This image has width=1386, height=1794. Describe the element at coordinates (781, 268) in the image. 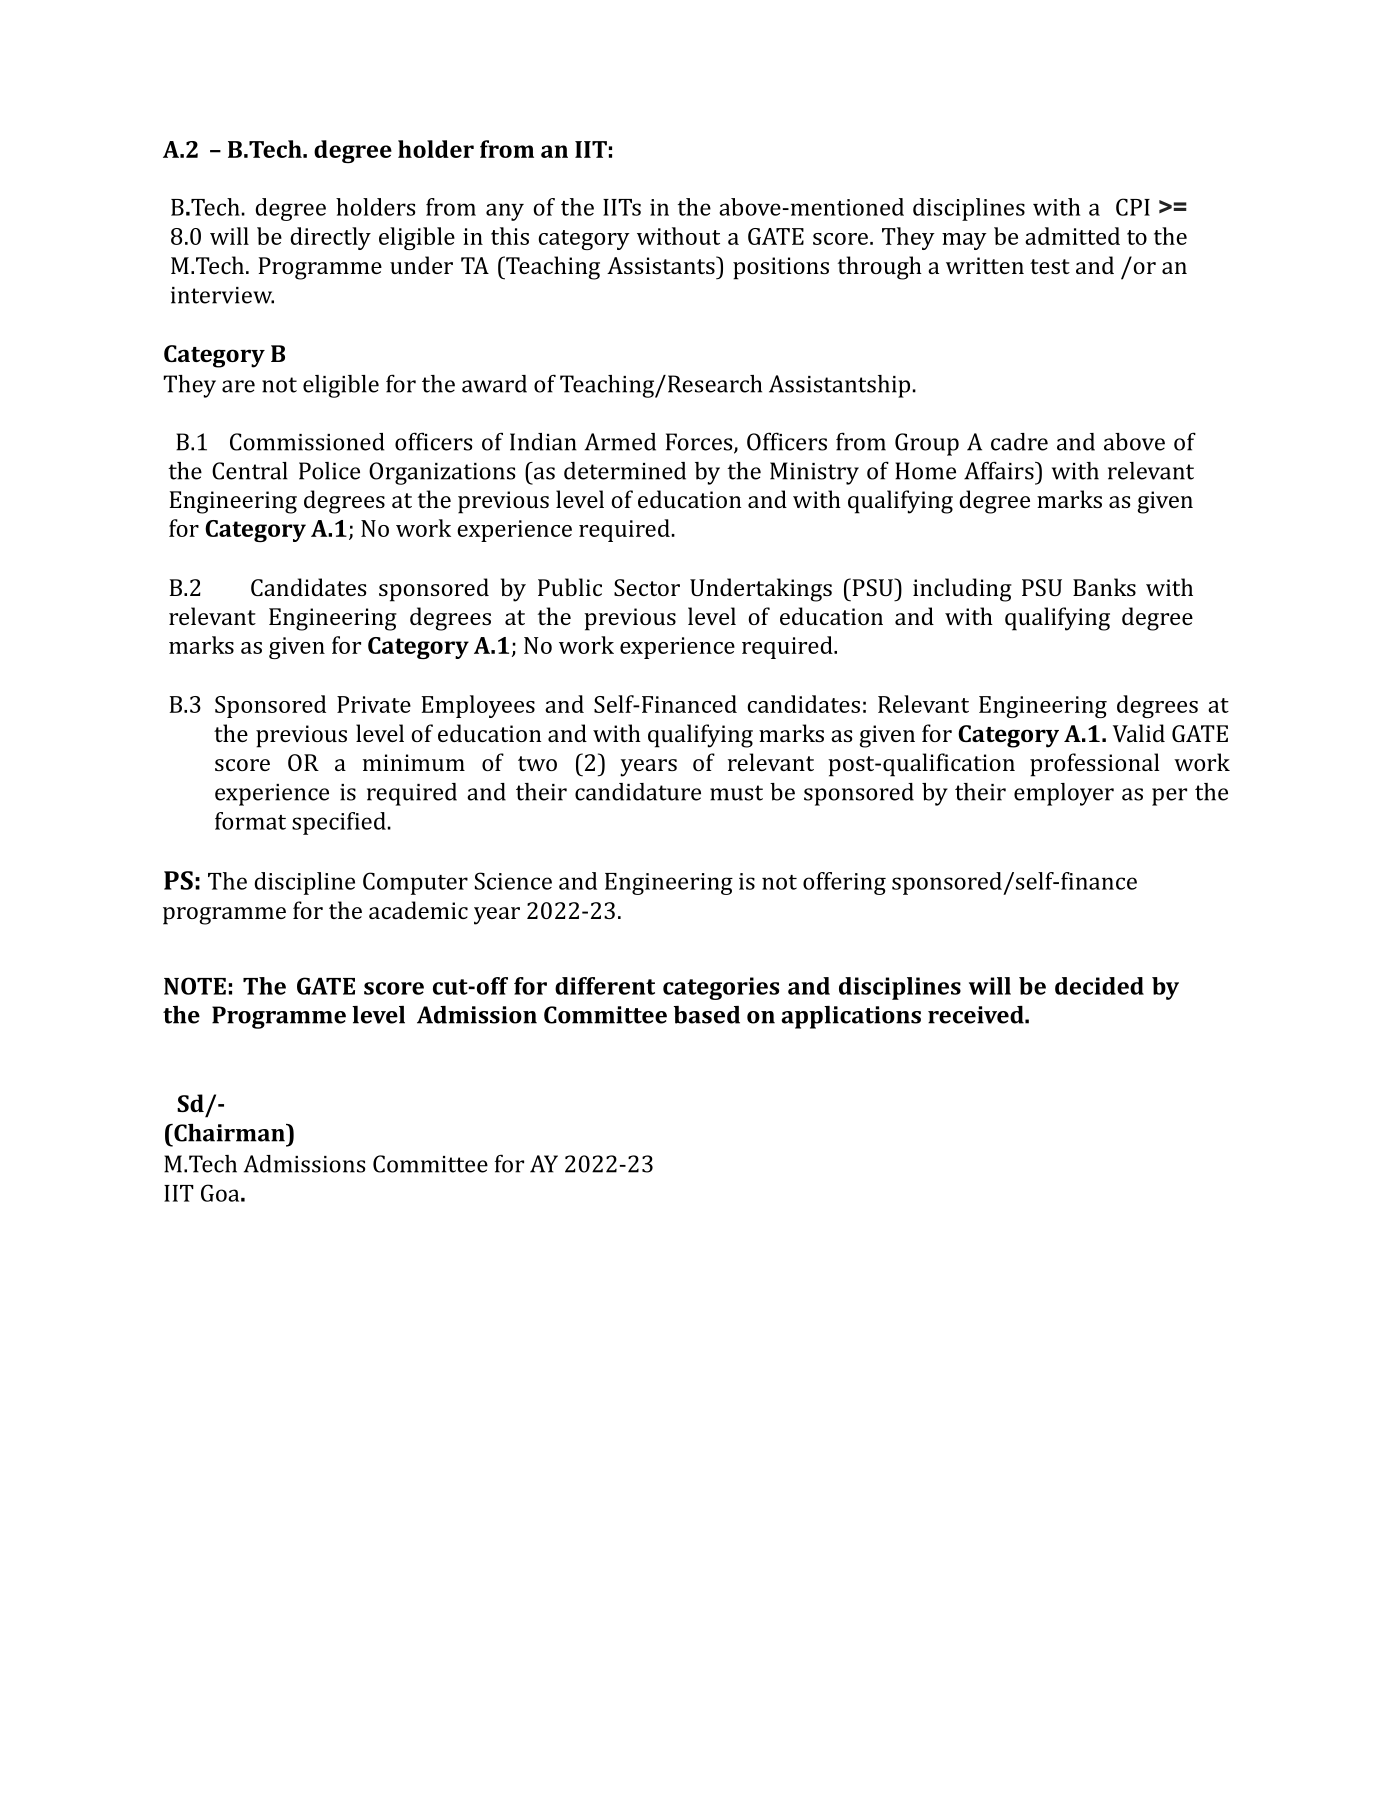

I see `positions` at that location.
